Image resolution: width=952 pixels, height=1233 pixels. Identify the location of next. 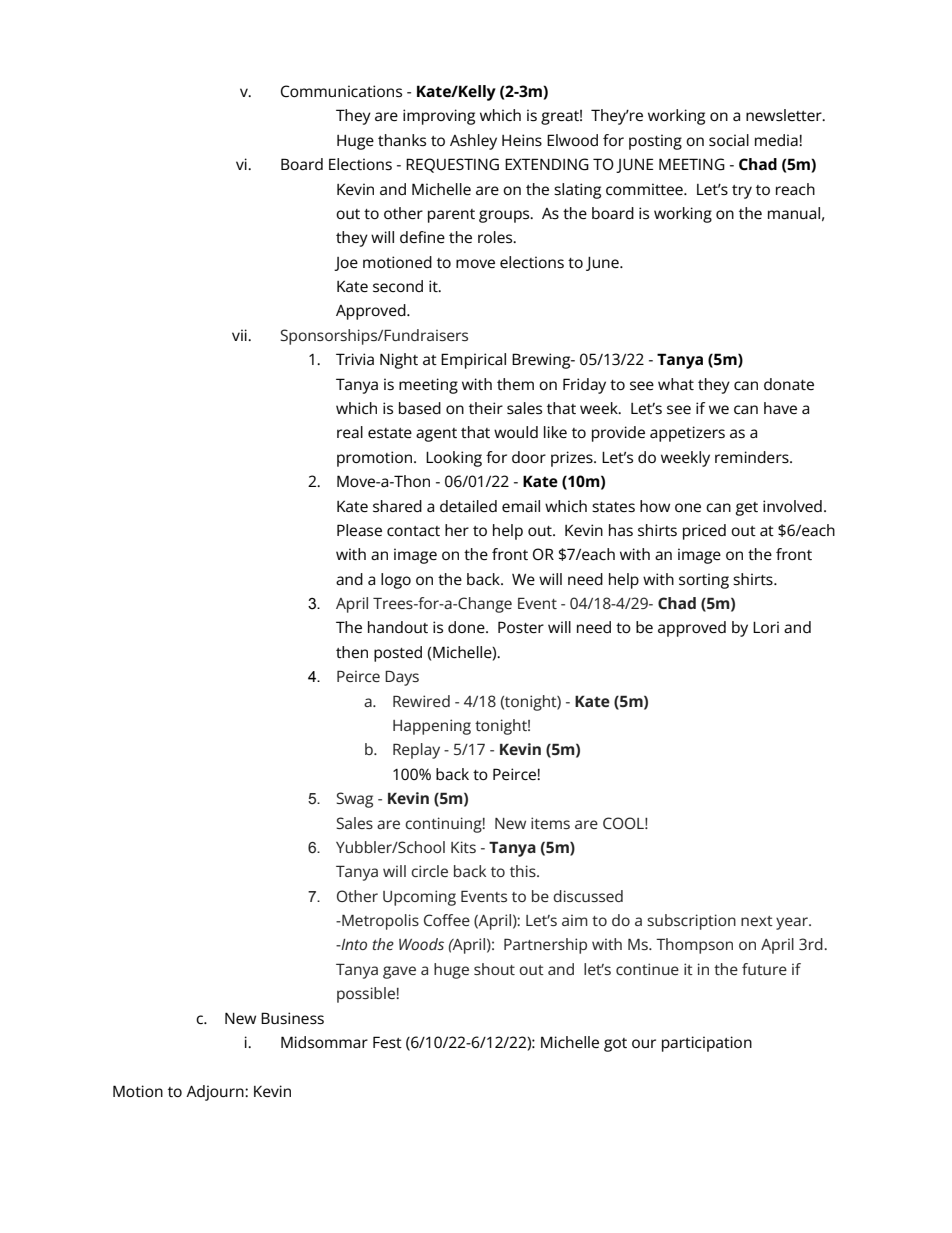
(757, 921).
